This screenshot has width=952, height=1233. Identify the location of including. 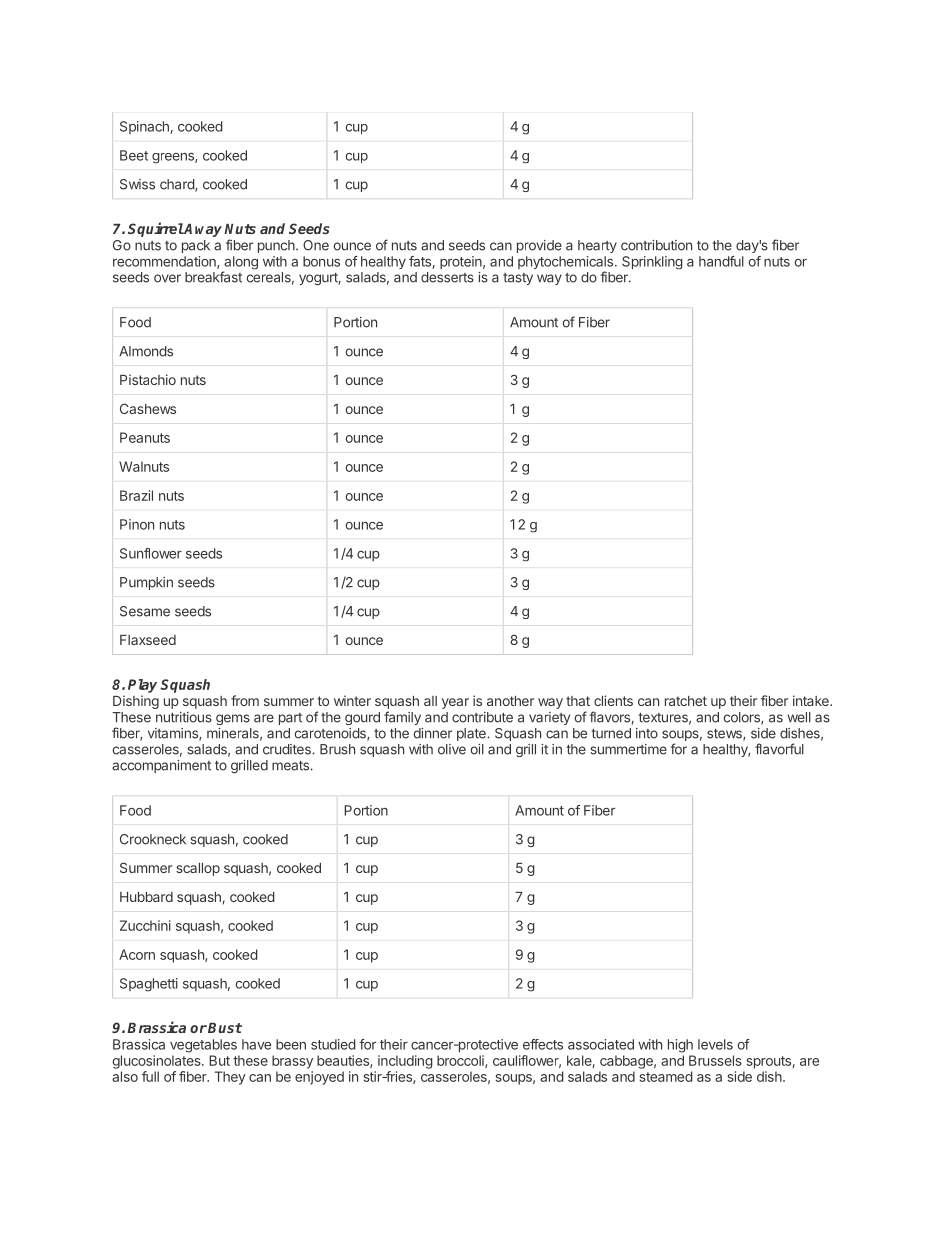
(405, 1062).
